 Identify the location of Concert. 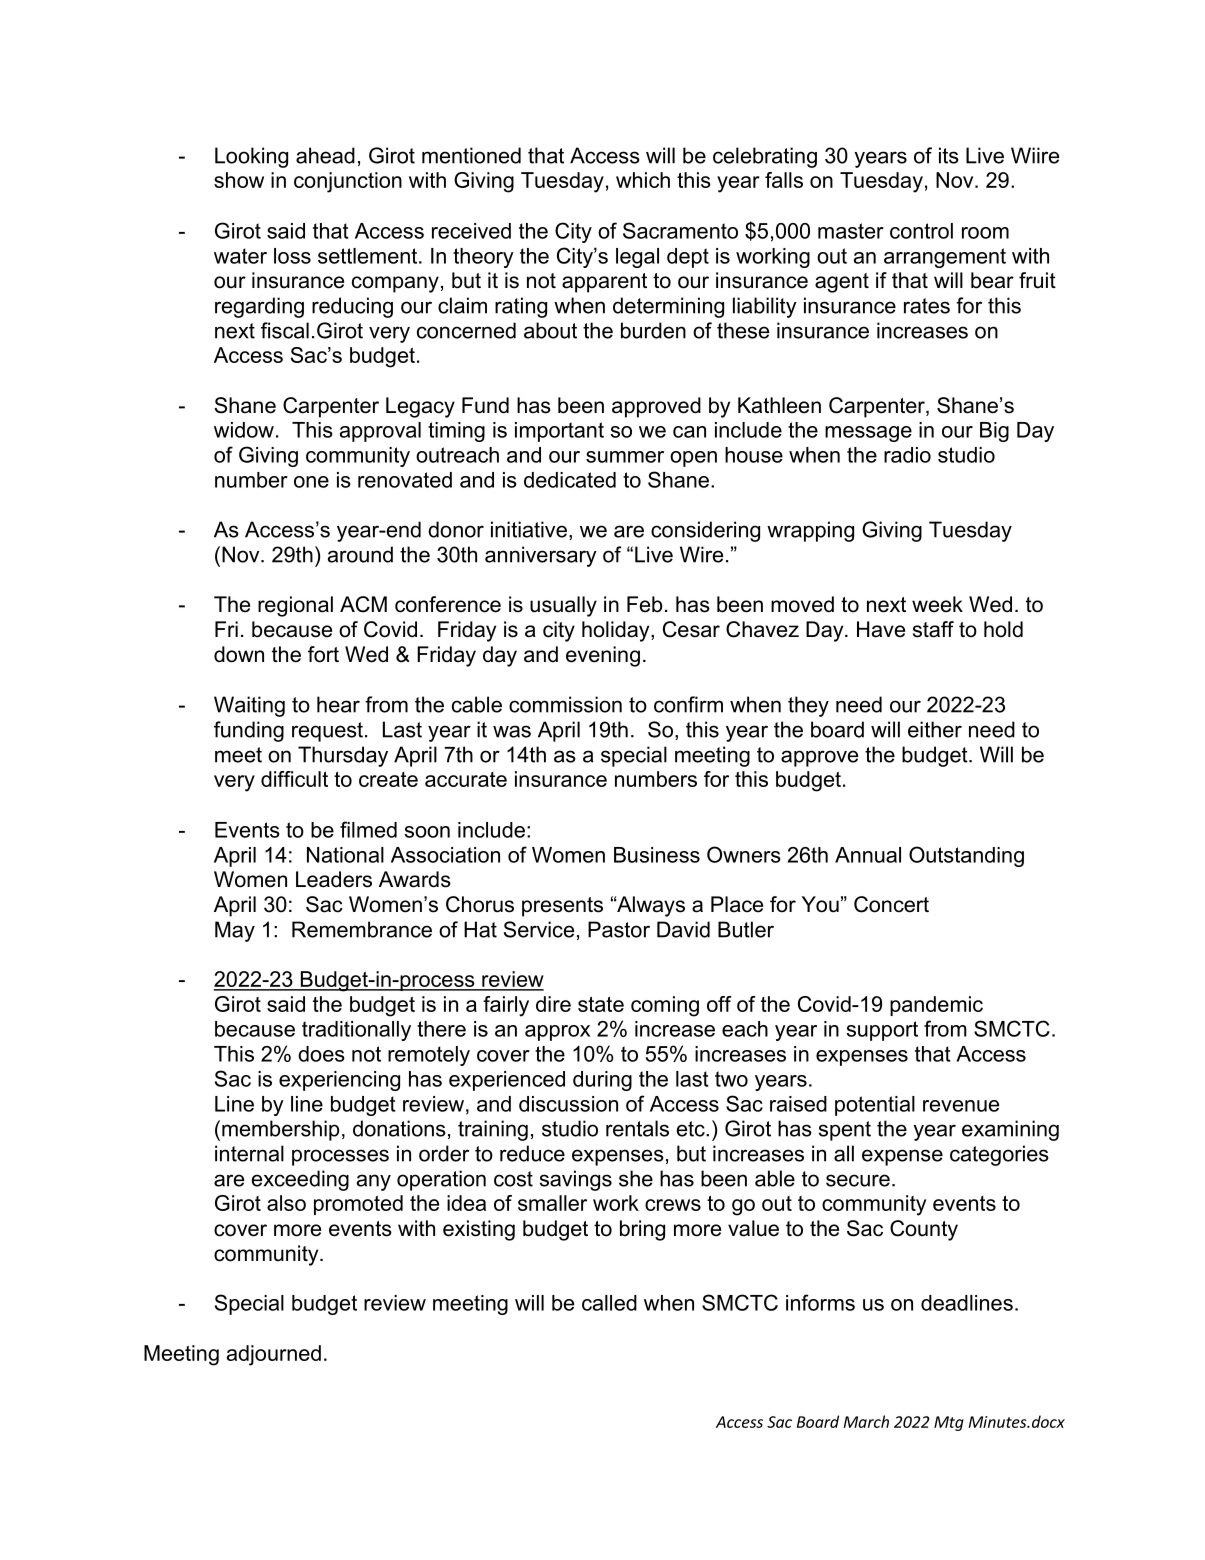
(891, 904).
